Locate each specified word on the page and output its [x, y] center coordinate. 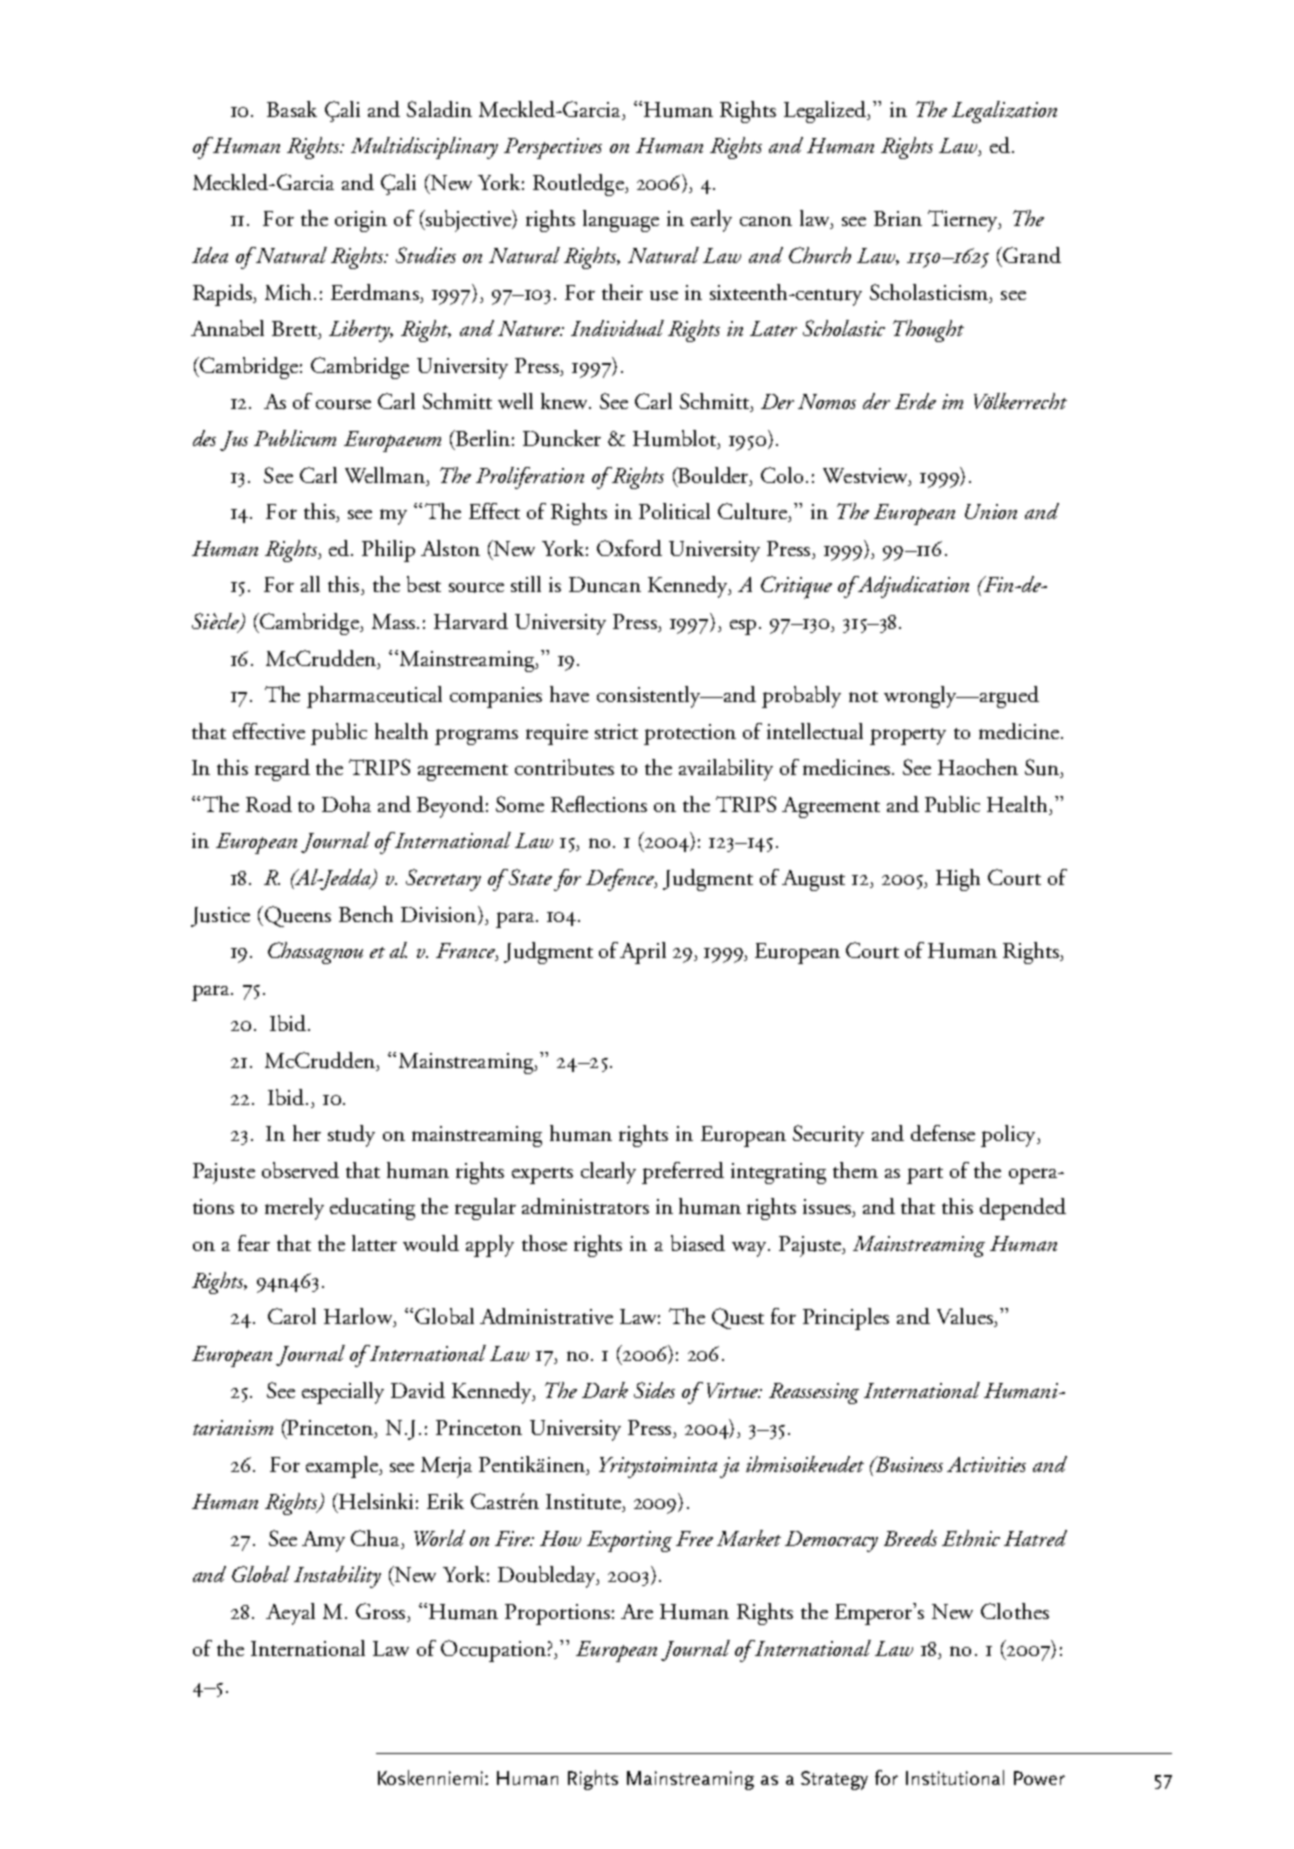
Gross [382, 1612]
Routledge [579, 185]
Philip [388, 551]
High [958, 880]
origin [361, 221]
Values [966, 1317]
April [643, 953]
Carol [292, 1316]
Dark [605, 1390]
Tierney [964, 221]
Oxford [629, 548]
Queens [296, 916]
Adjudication [912, 587]
